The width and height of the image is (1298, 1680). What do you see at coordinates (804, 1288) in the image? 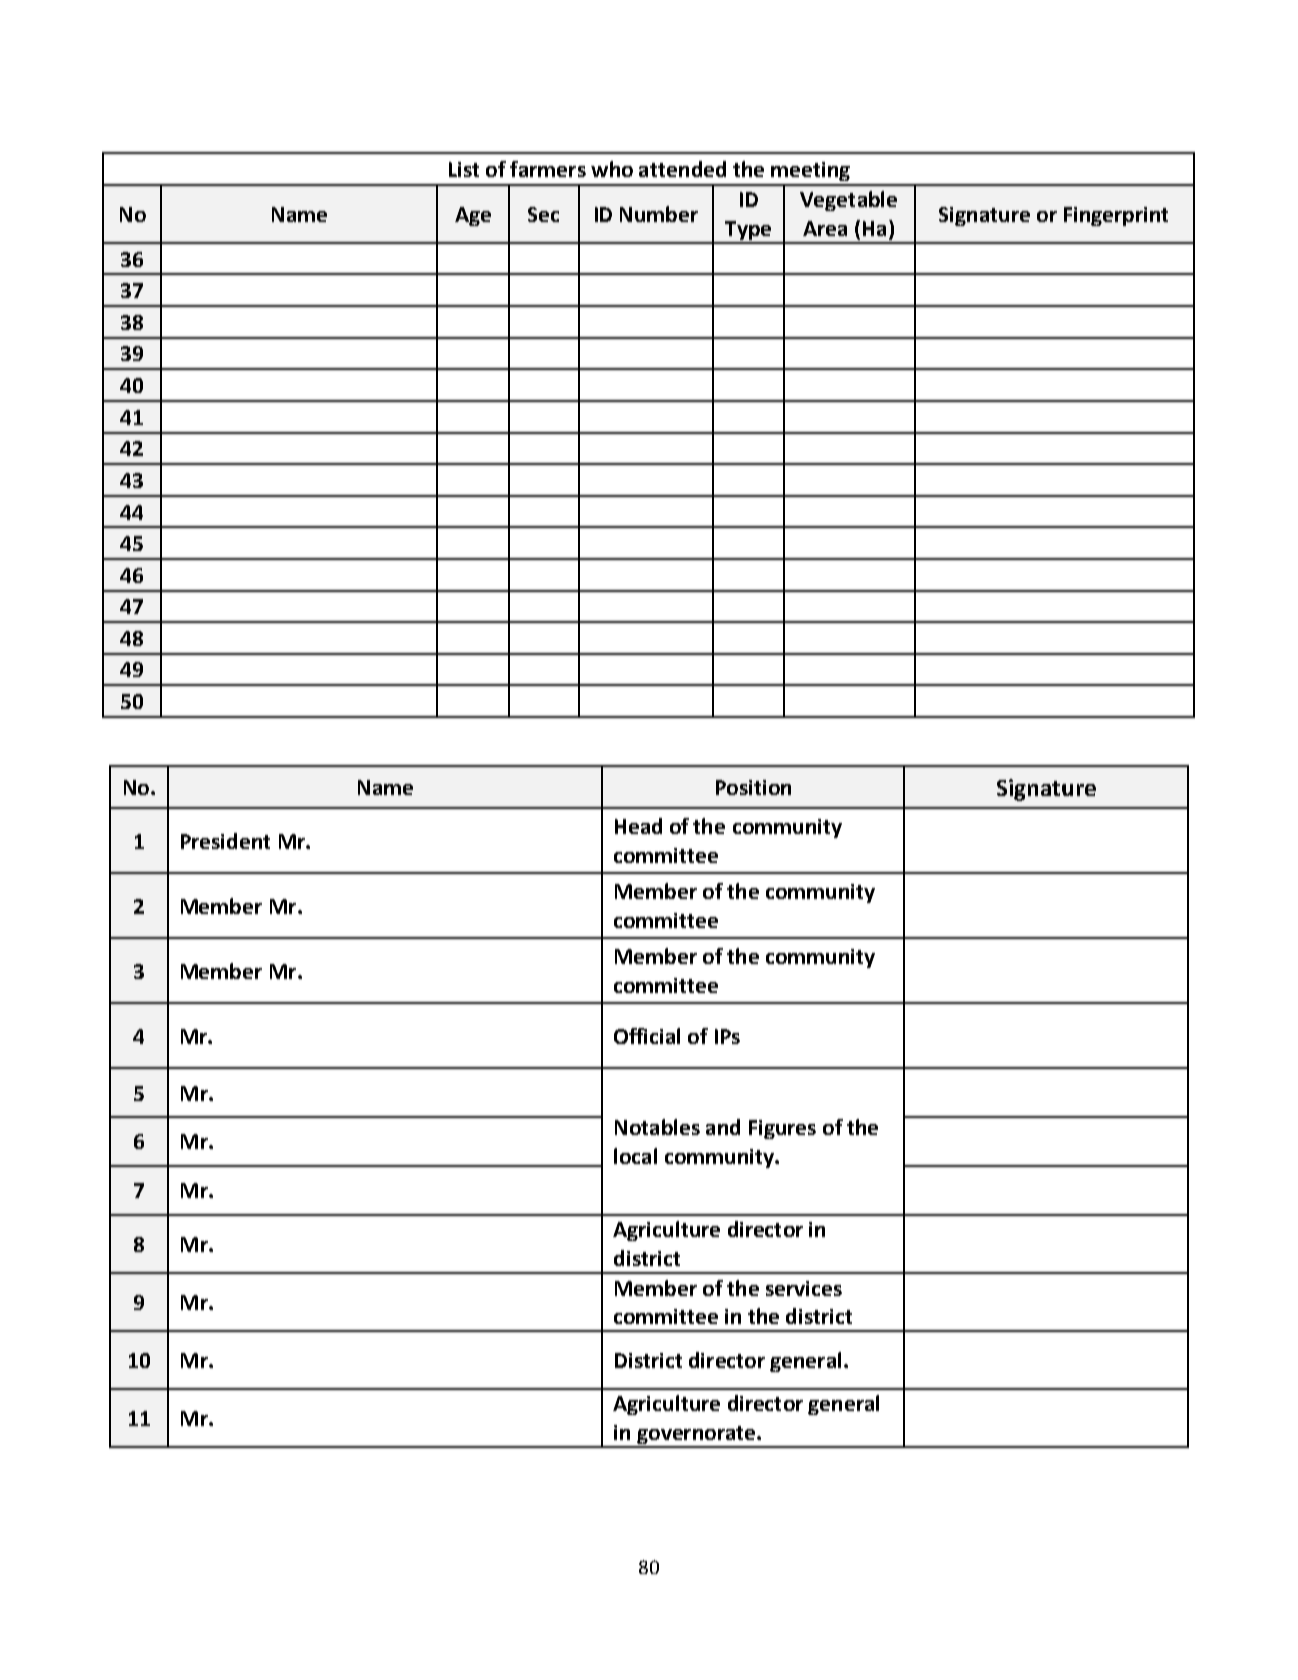
I see `services` at bounding box center [804, 1288].
